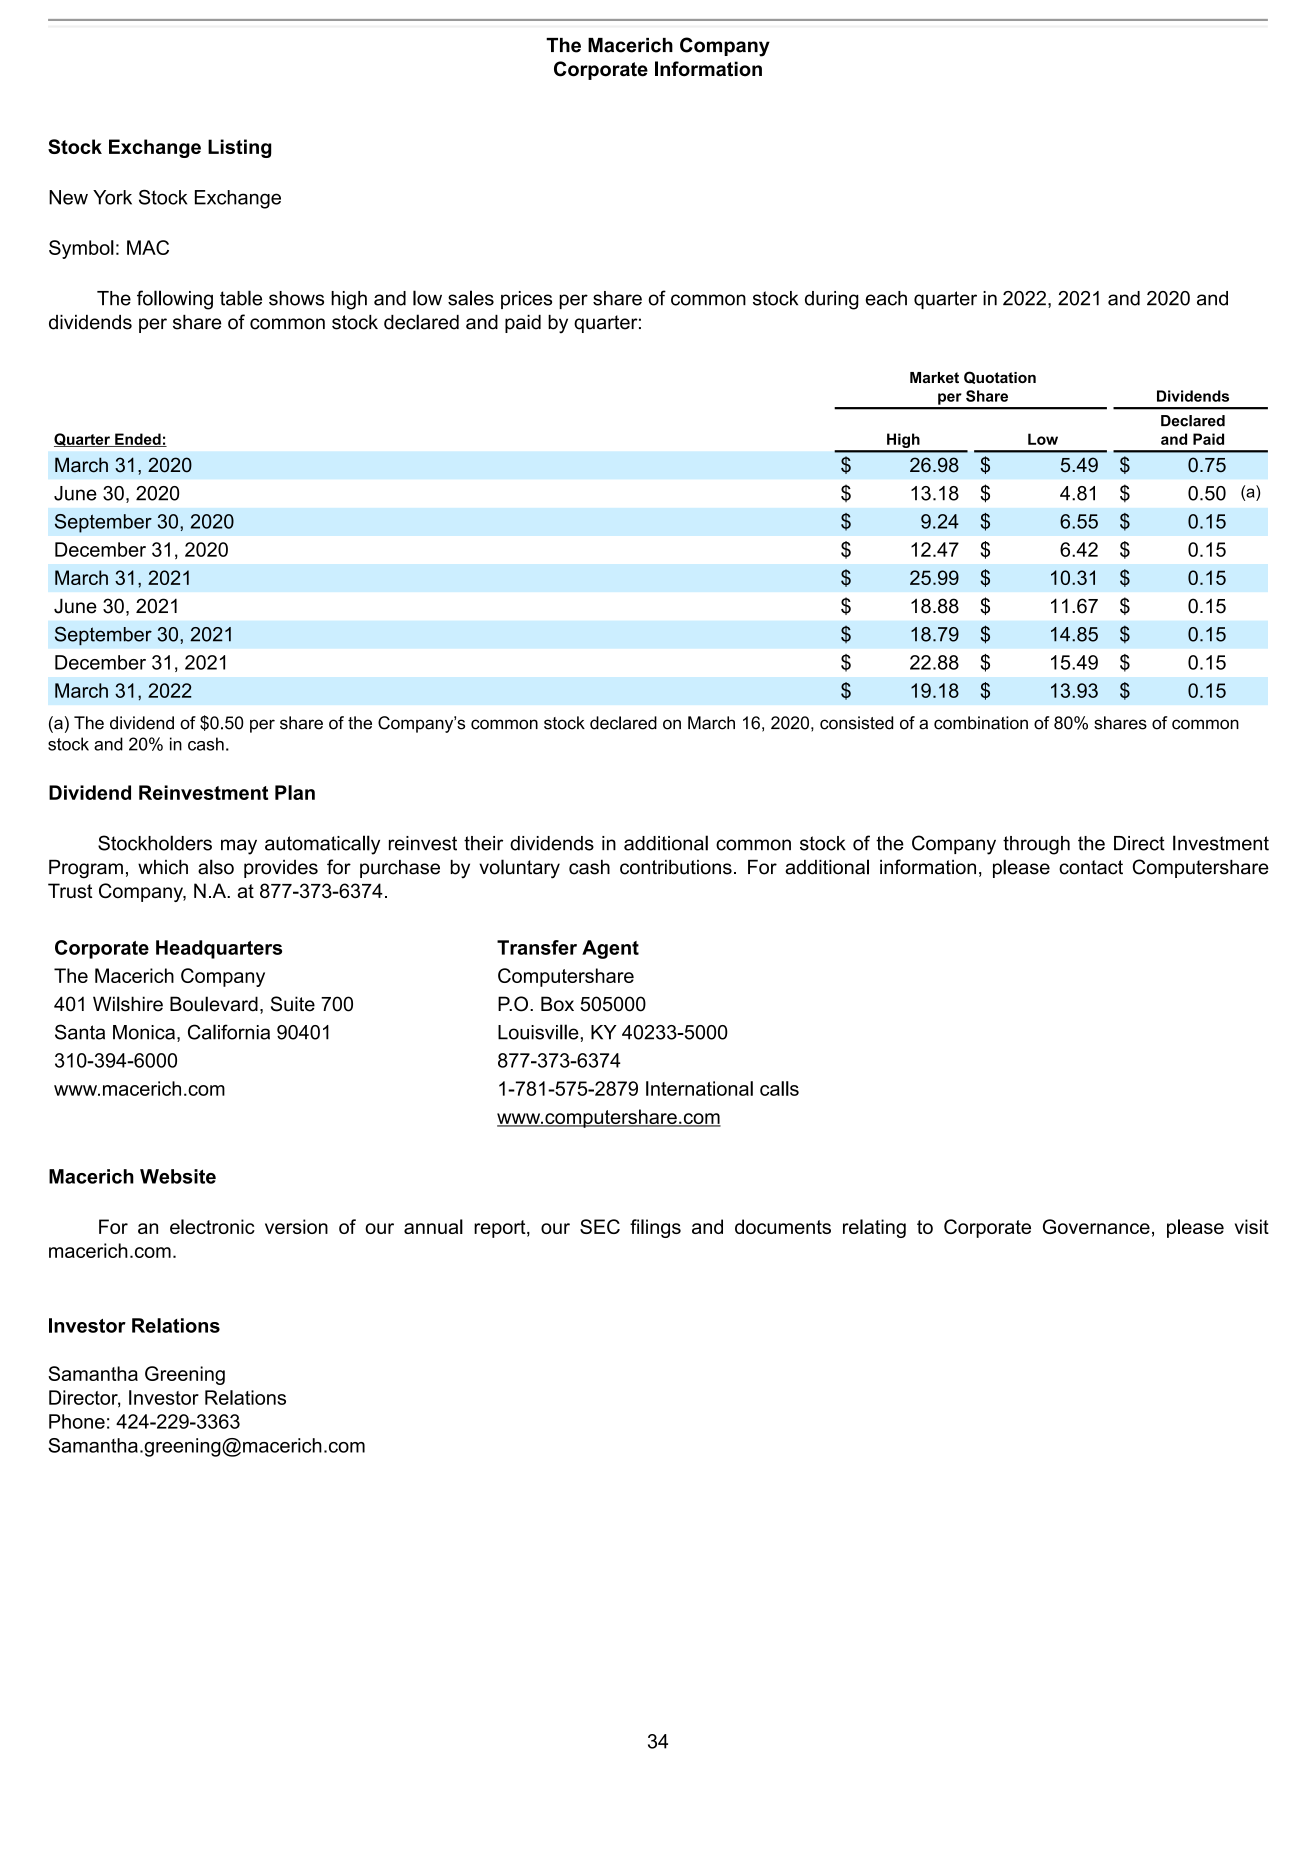 The image size is (1316, 1862). Describe the element at coordinates (295, 792) in the screenshot. I see `Plan` at that location.
